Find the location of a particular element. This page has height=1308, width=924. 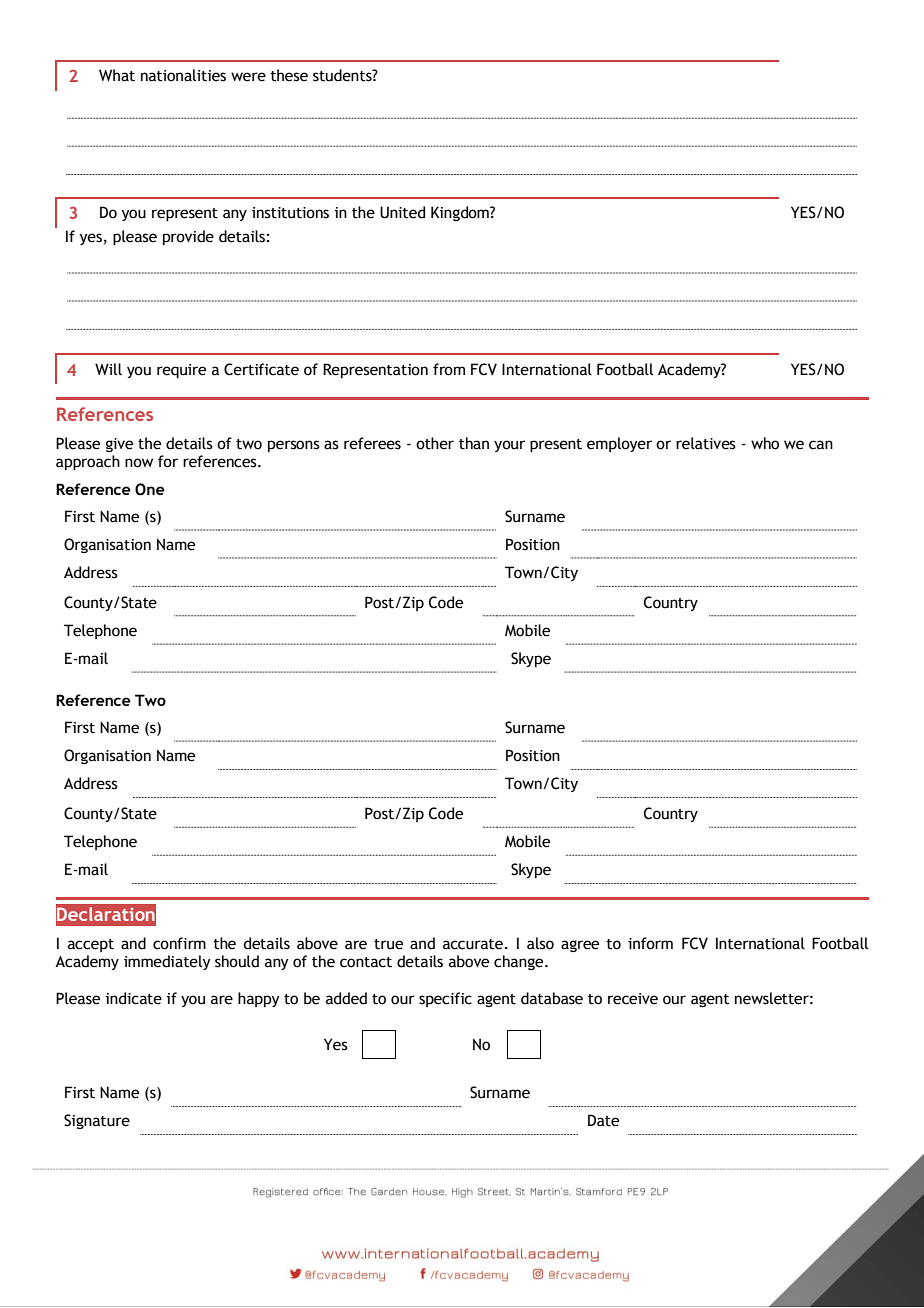

other is located at coordinates (435, 443).
